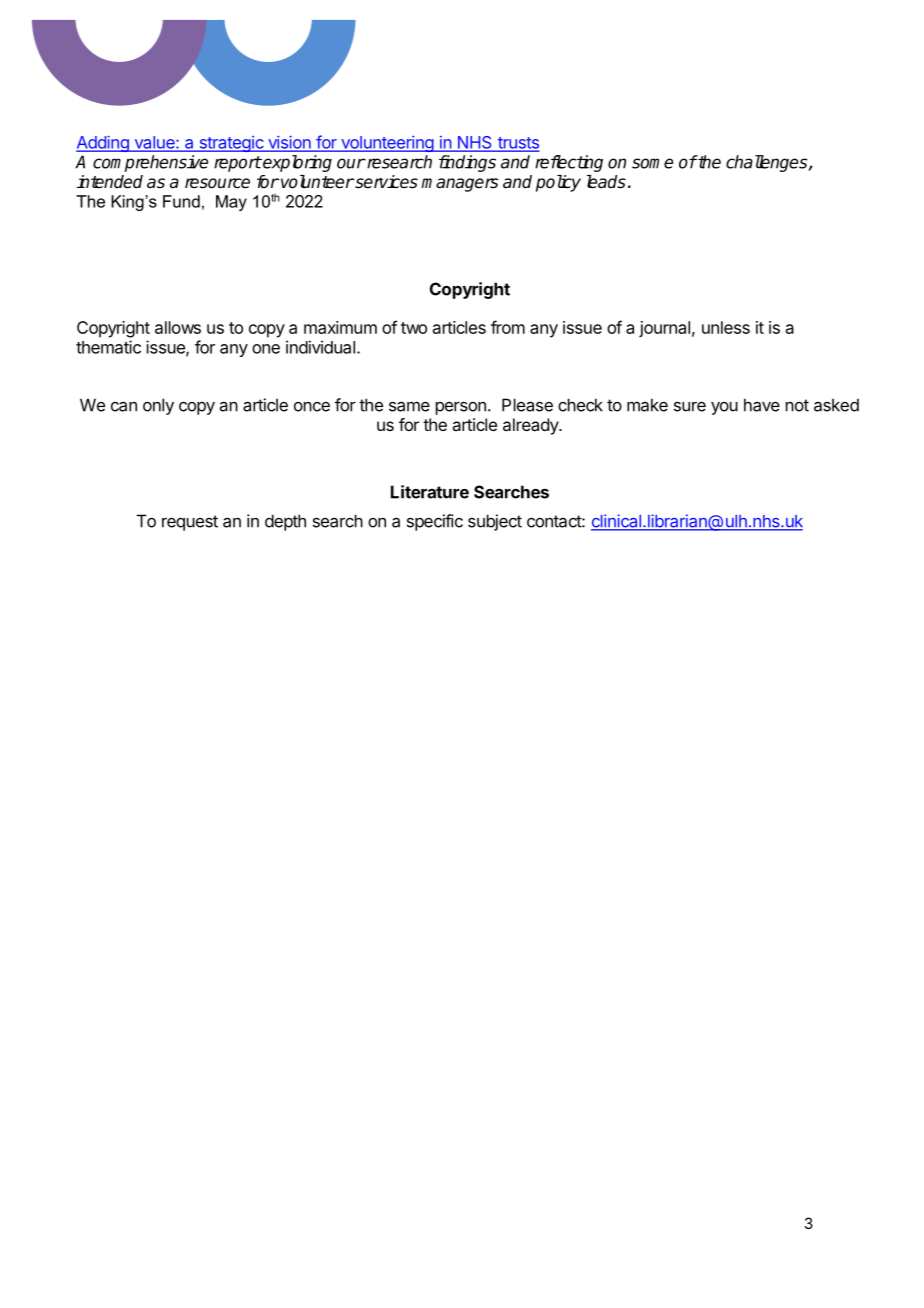 The height and width of the image is (1308, 924). What do you see at coordinates (726, 327) in the image?
I see `unless` at bounding box center [726, 327].
